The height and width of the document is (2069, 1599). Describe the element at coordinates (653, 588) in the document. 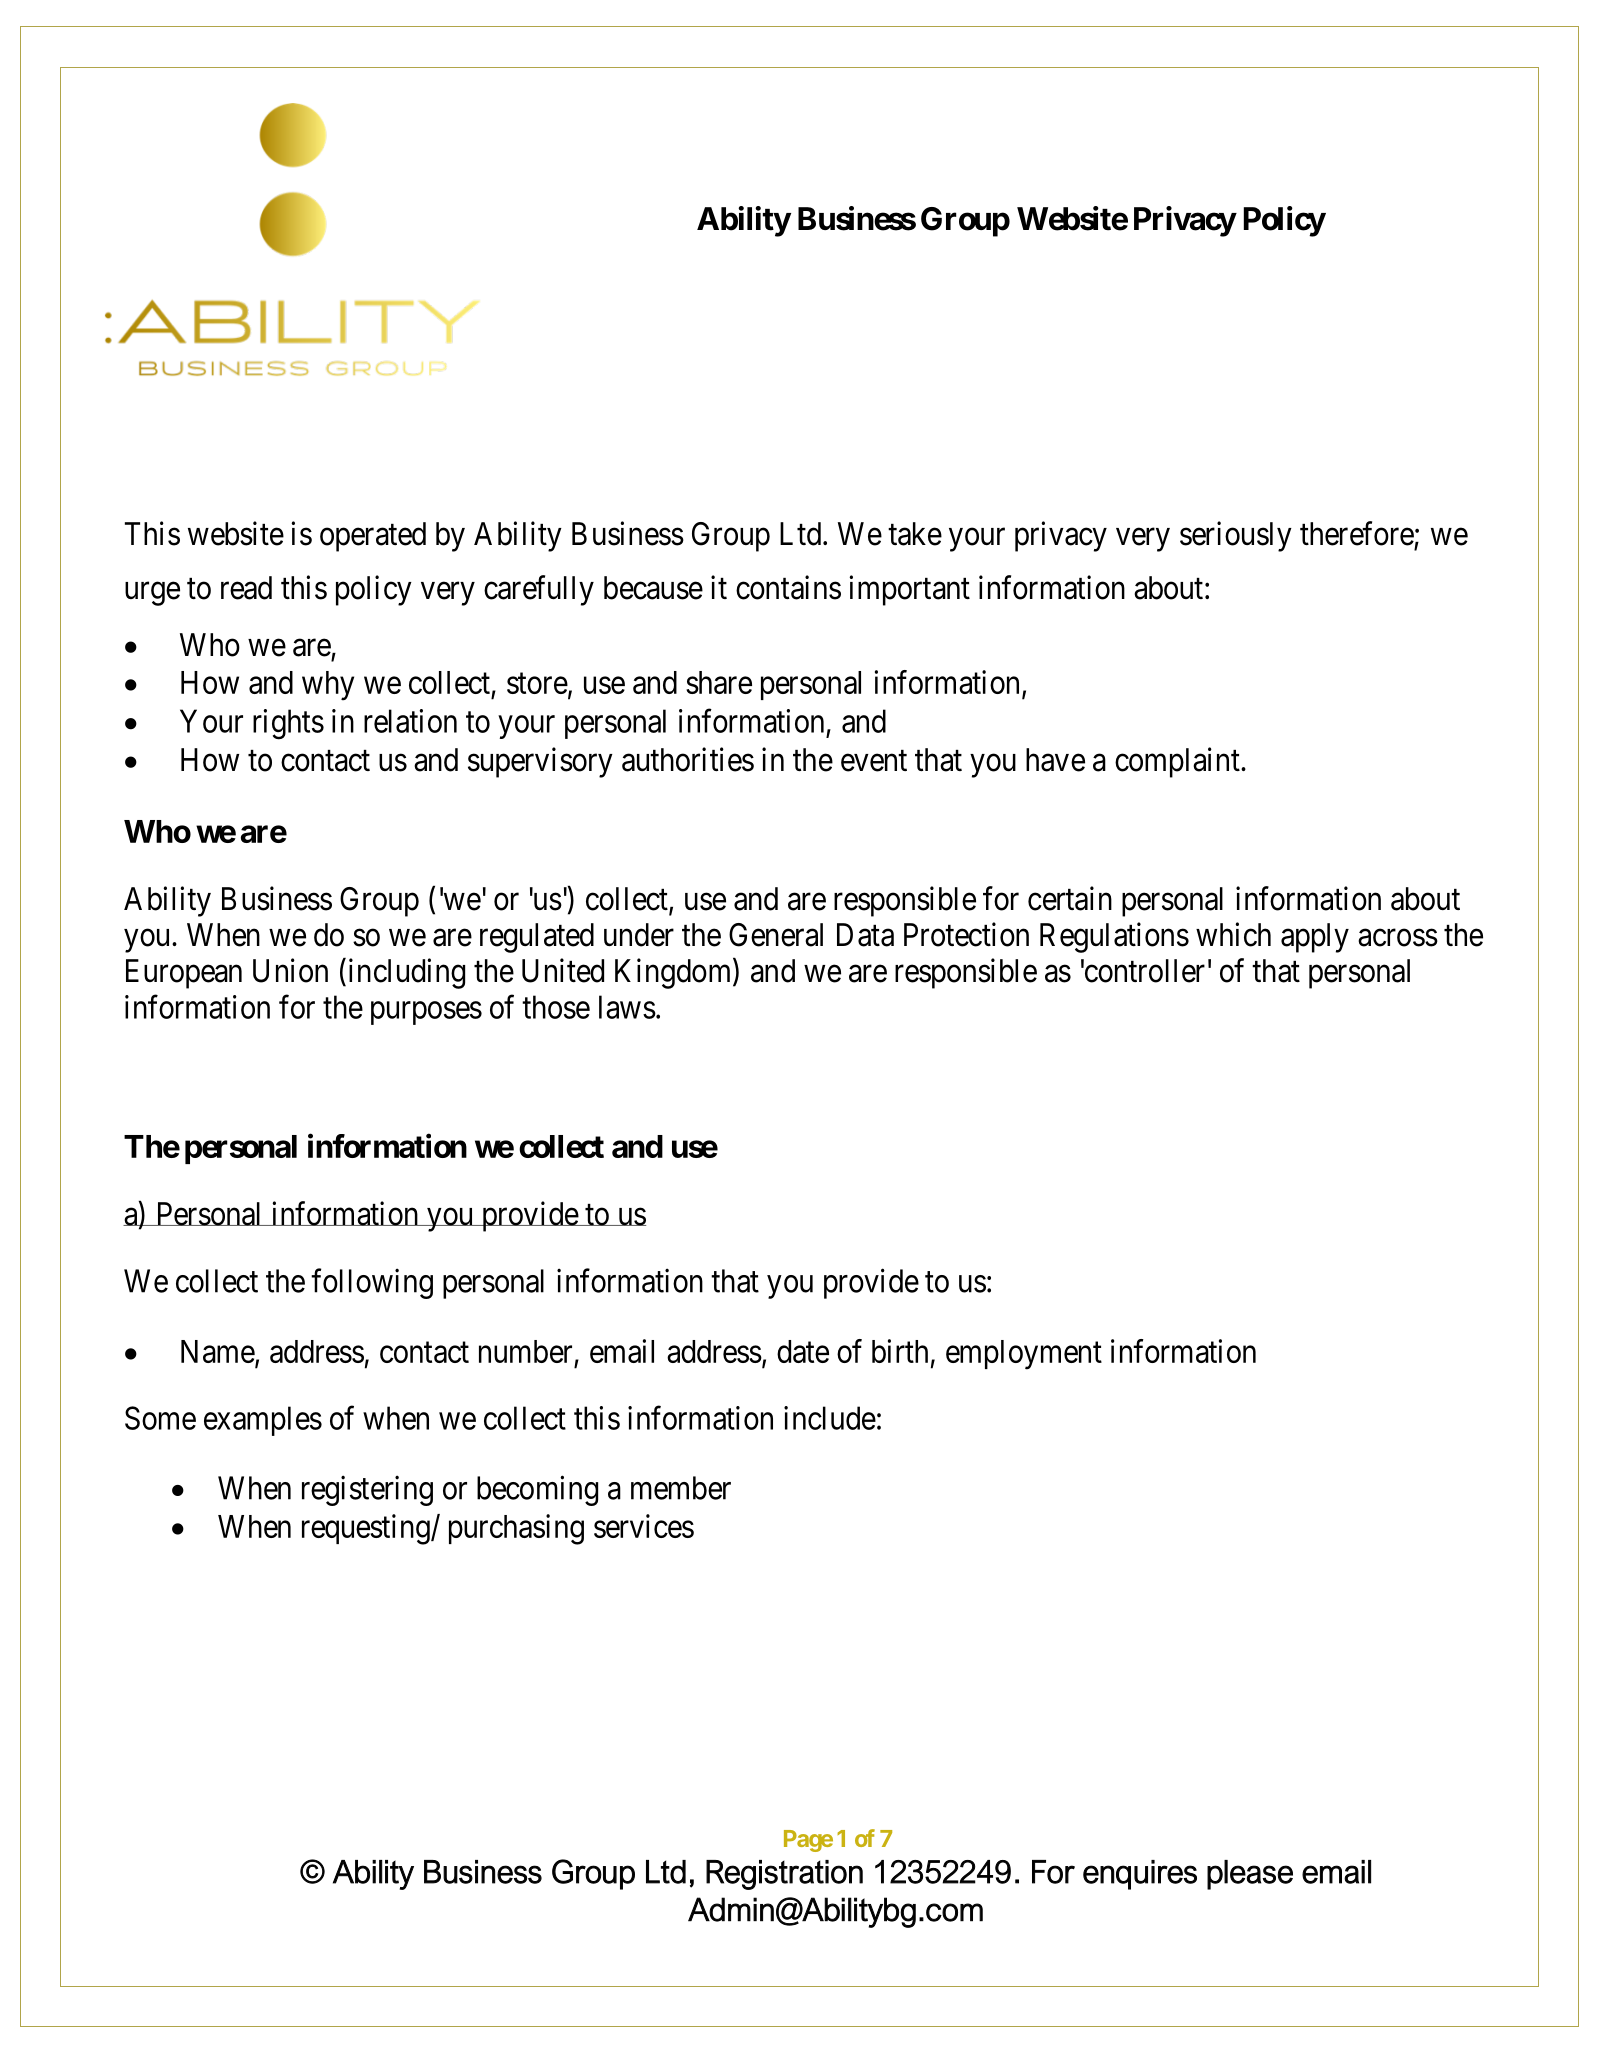

I see `because` at that location.
